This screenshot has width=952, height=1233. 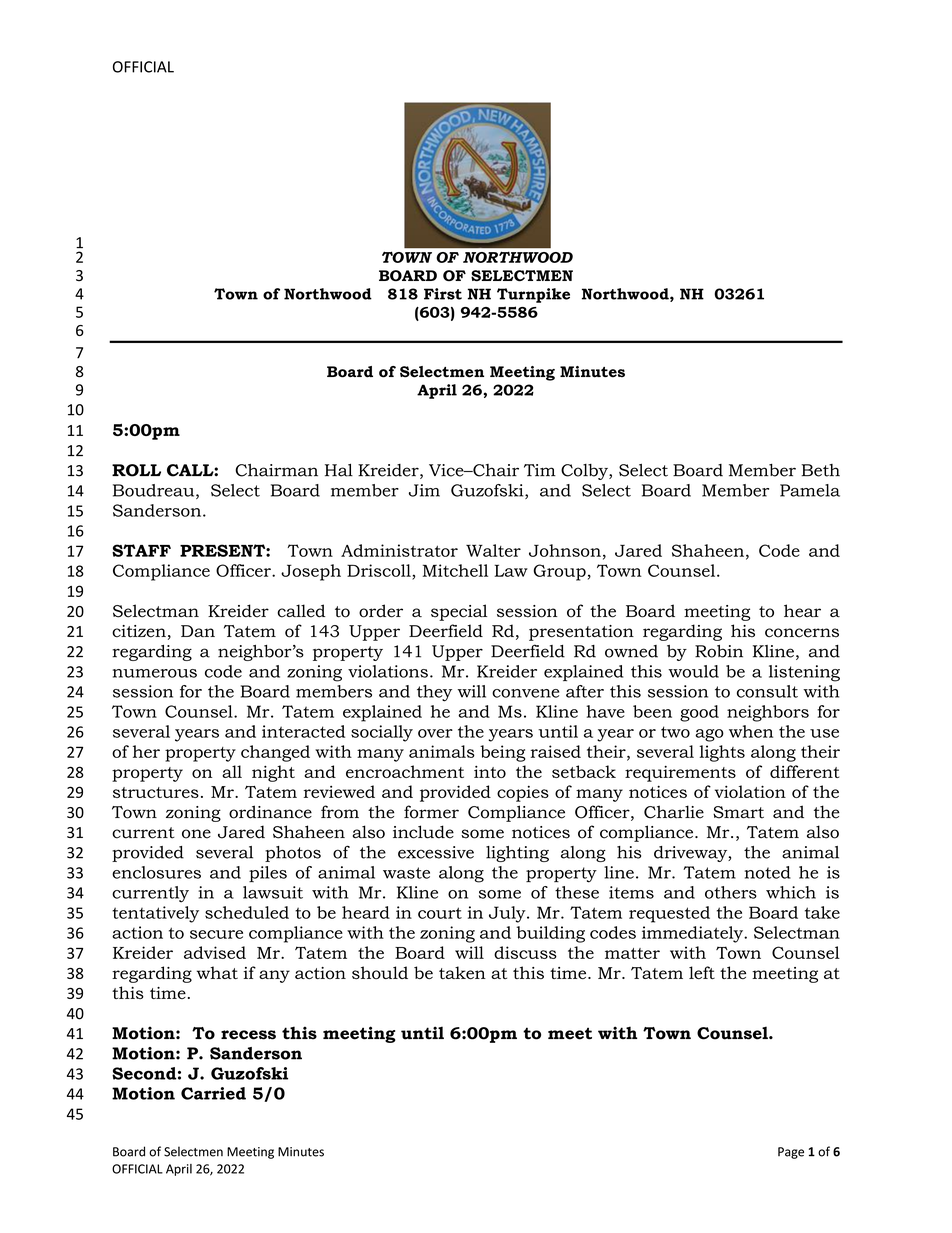 I want to click on Beth, so click(x=820, y=470).
